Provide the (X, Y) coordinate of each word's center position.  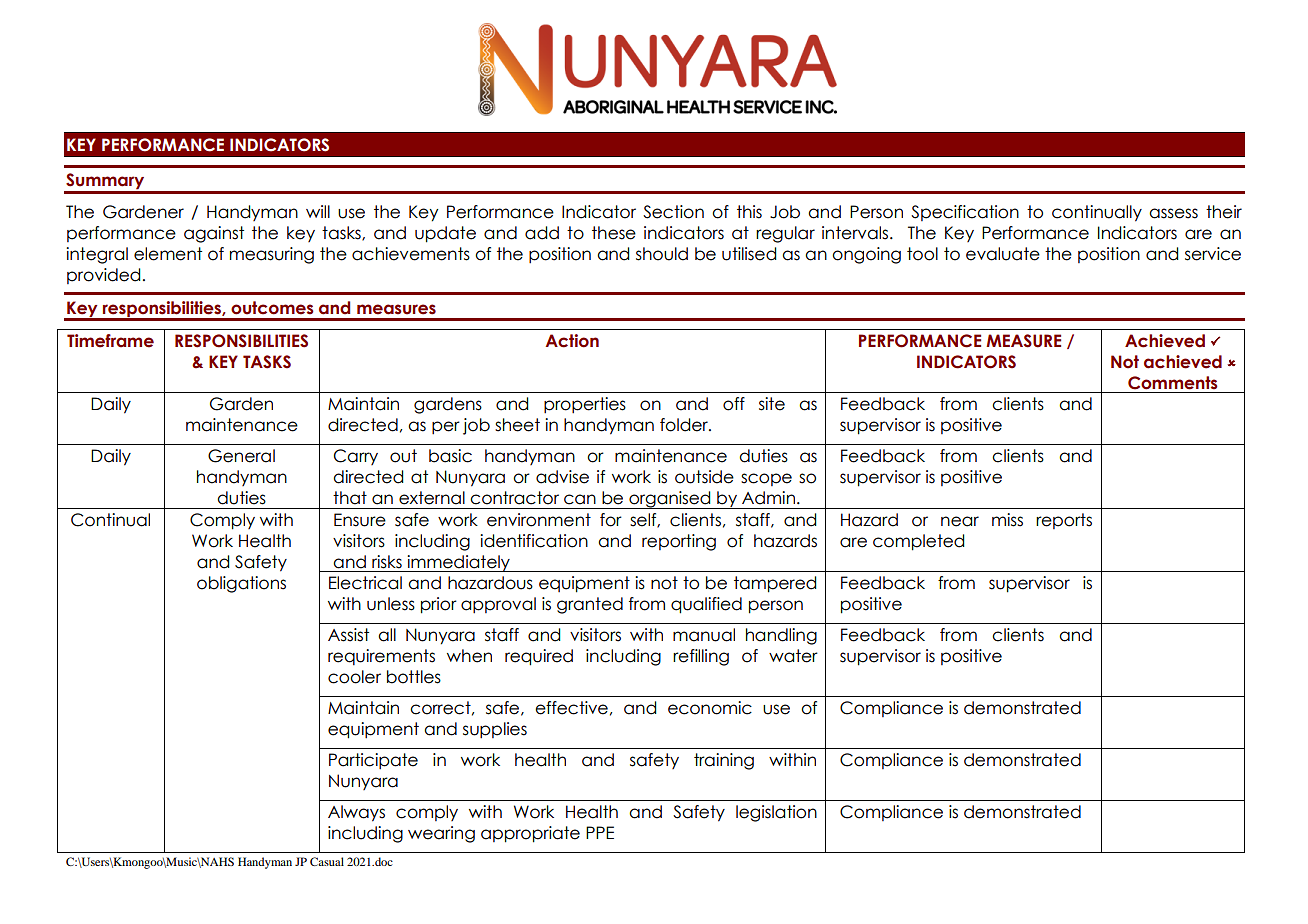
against (214, 234)
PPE (600, 832)
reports (1064, 521)
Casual (327, 861)
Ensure (360, 520)
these (614, 233)
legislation (776, 813)
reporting (679, 542)
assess (1173, 213)
